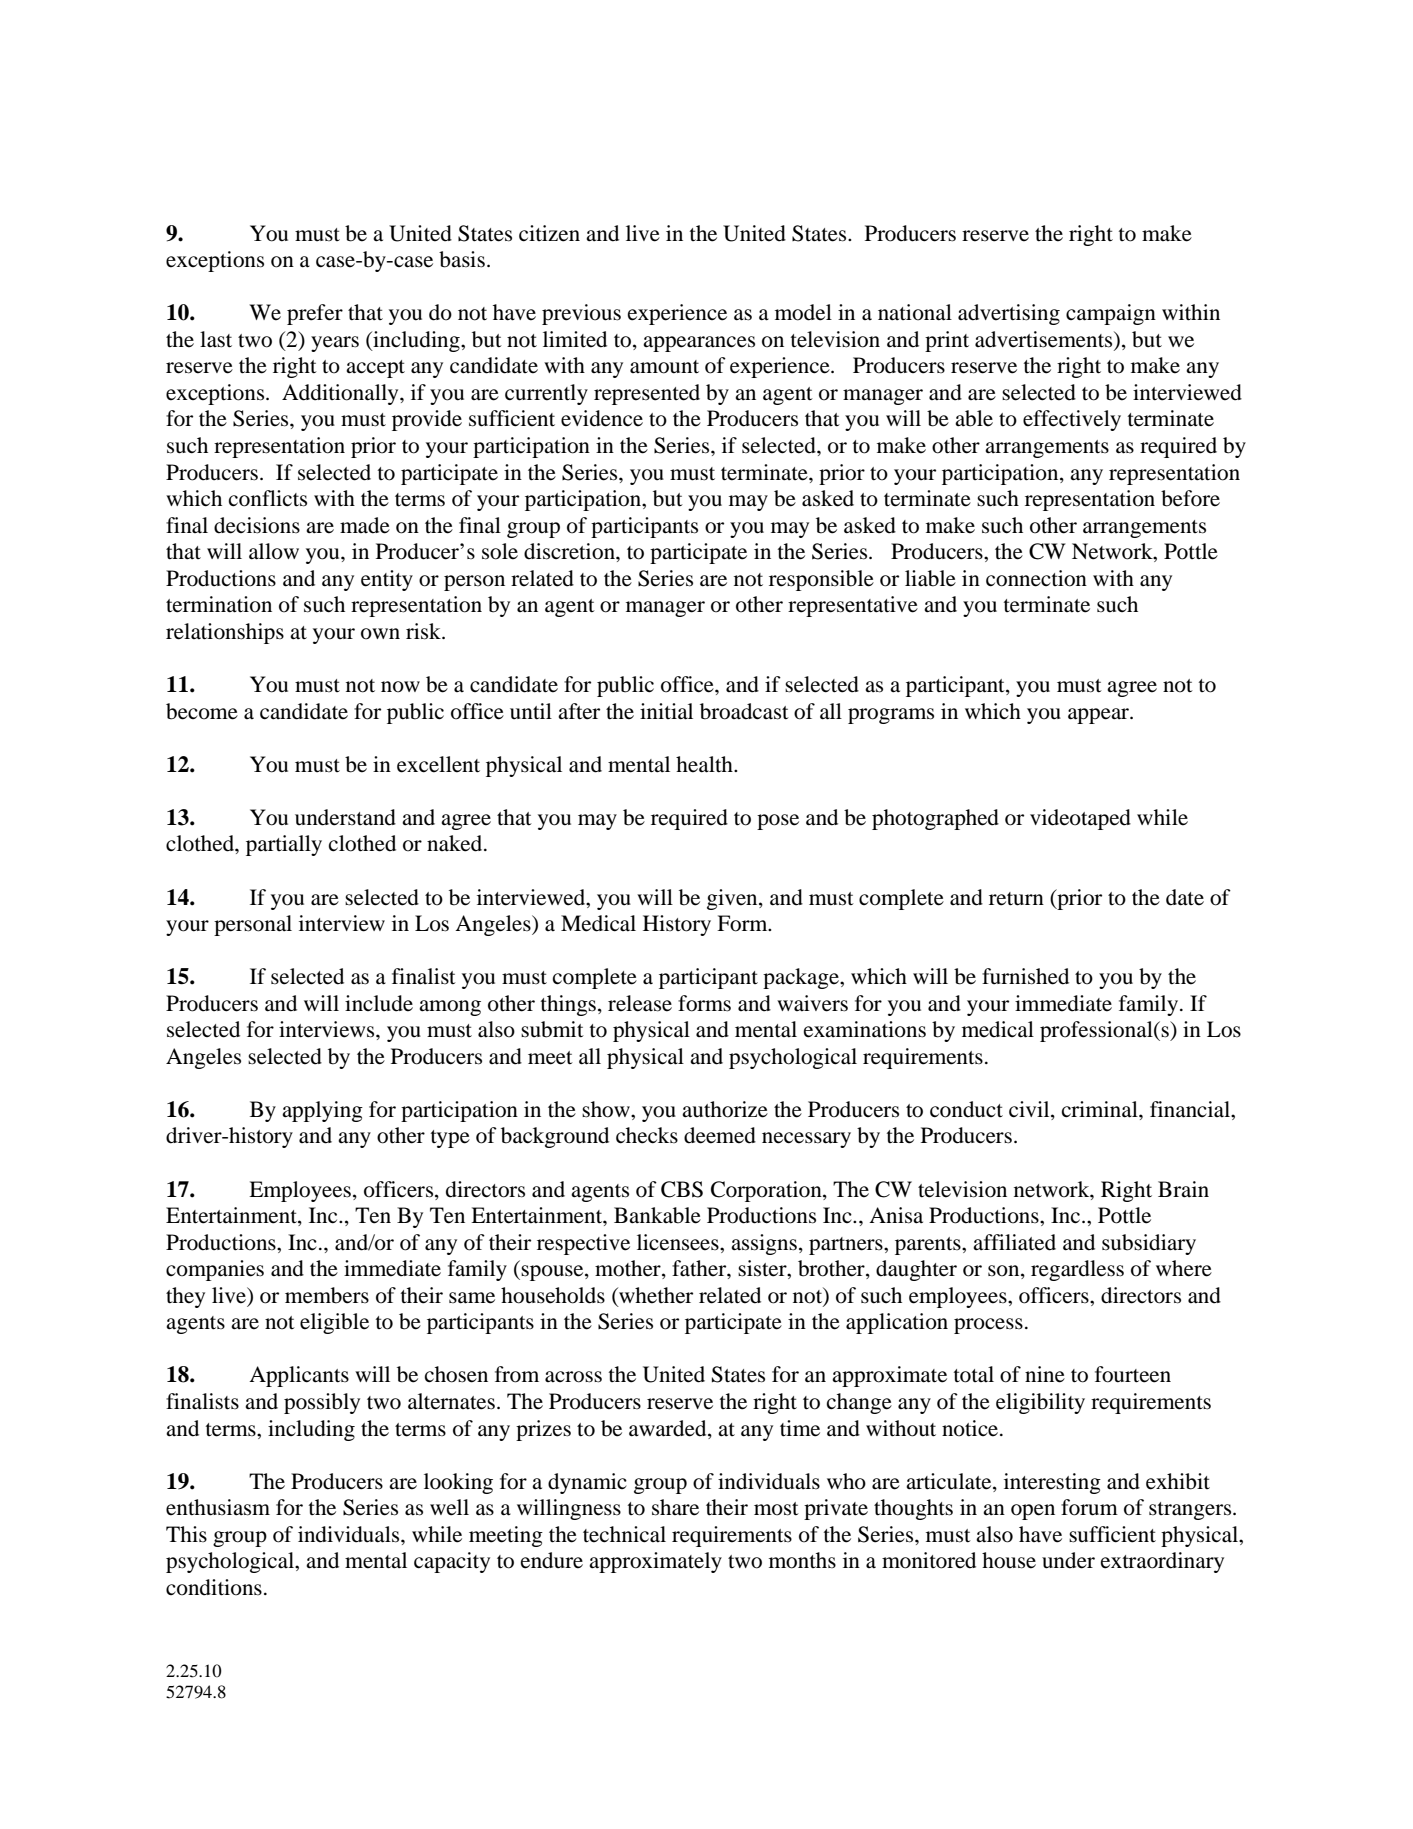  What do you see at coordinates (581, 314) in the screenshot?
I see `previous` at bounding box center [581, 314].
